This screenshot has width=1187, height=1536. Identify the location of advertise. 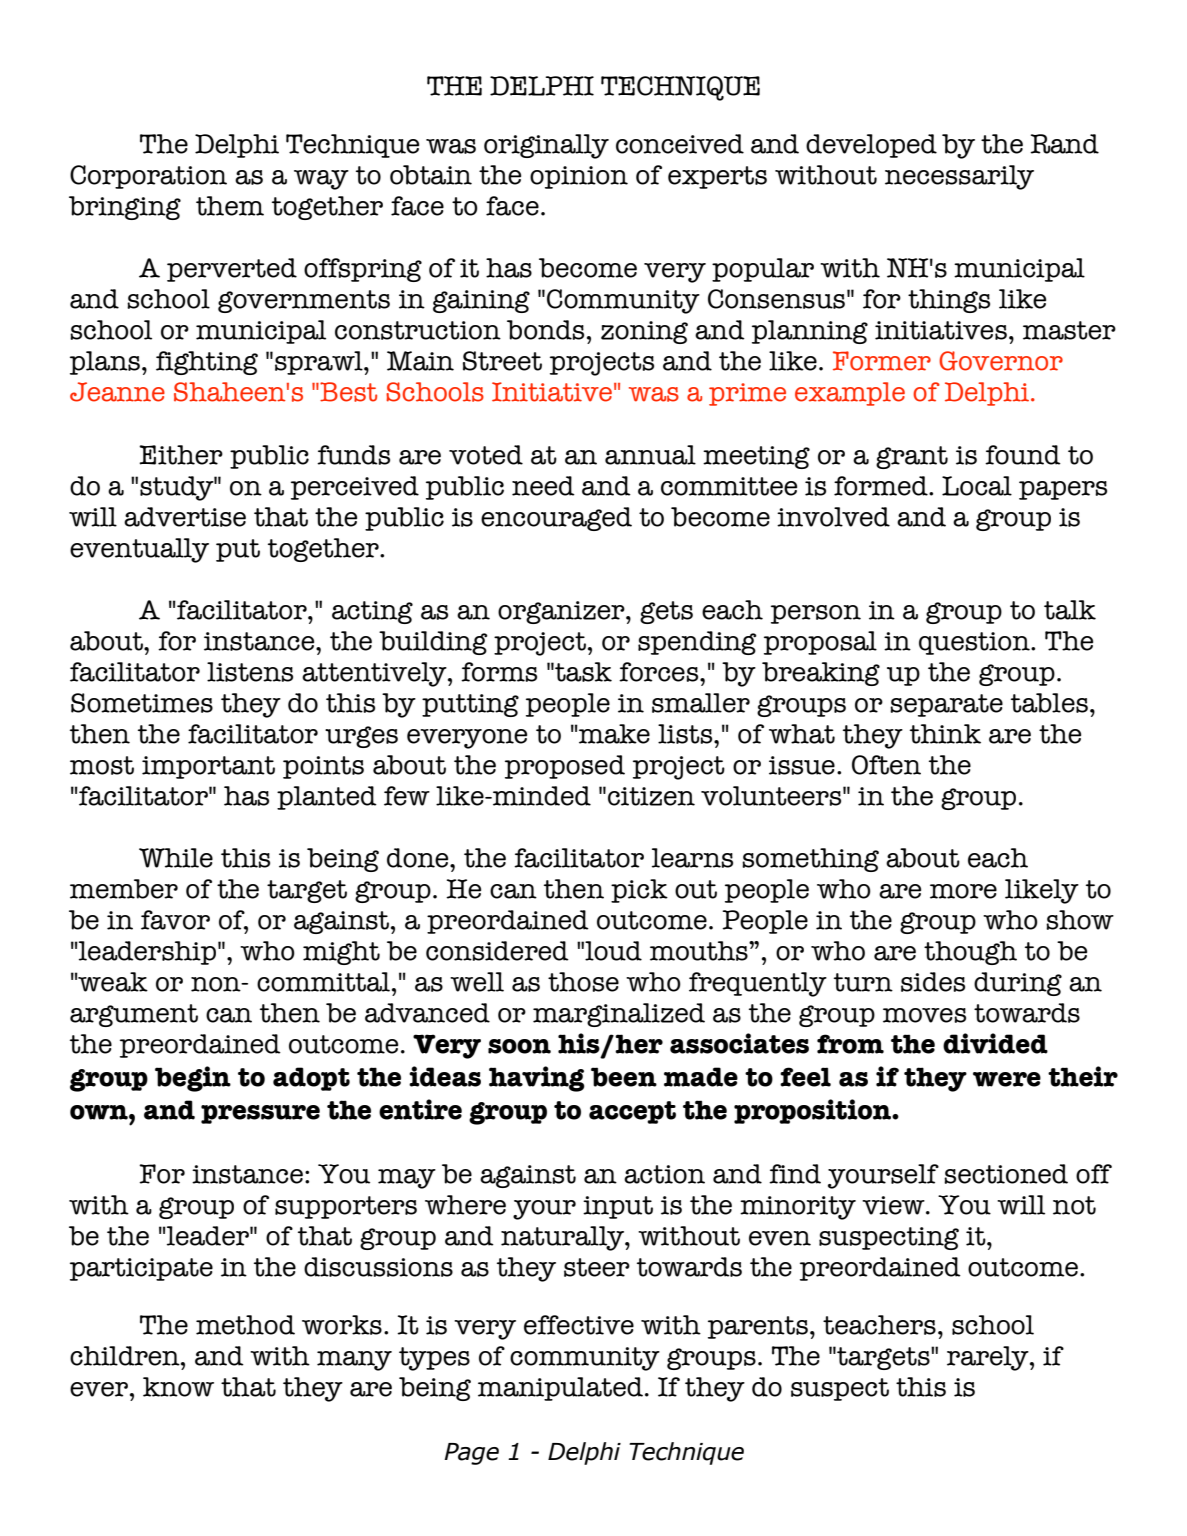
(185, 517).
